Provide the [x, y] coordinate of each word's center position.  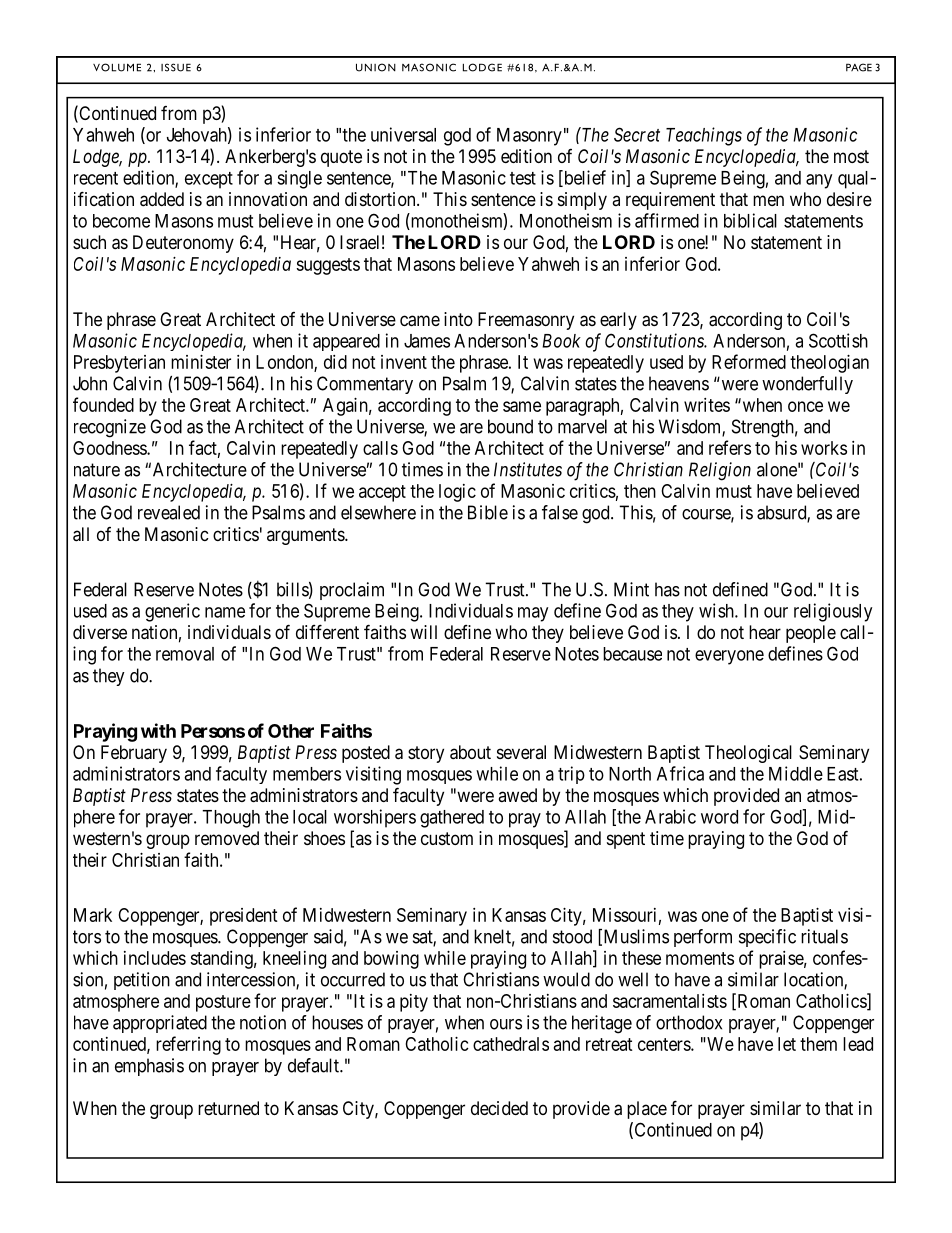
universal [403, 134]
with [158, 730]
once [805, 406]
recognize [110, 428]
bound [510, 426]
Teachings [704, 136]
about [470, 752]
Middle [796, 773]
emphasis [149, 1067]
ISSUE [176, 67]
